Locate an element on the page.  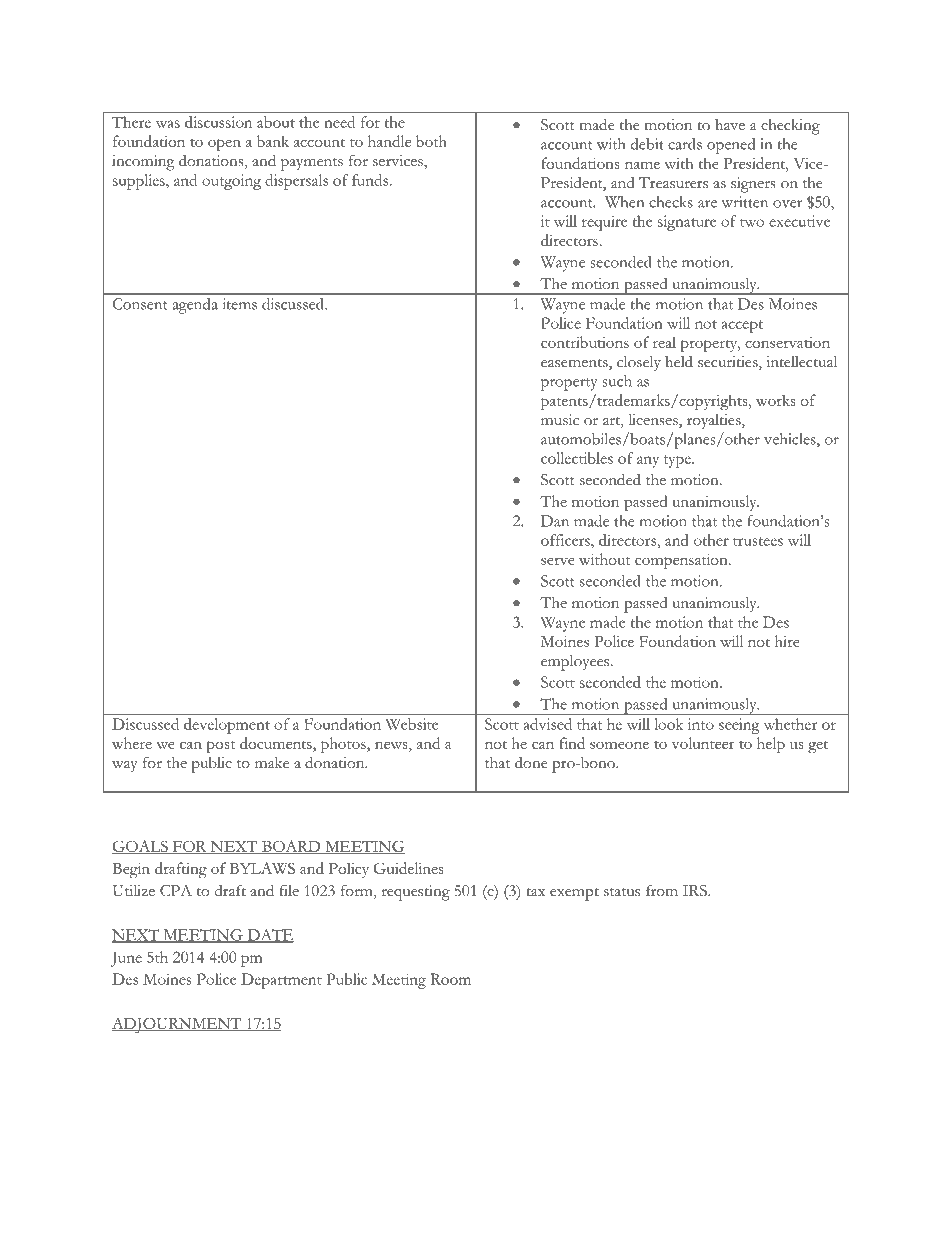
Room is located at coordinates (451, 979).
